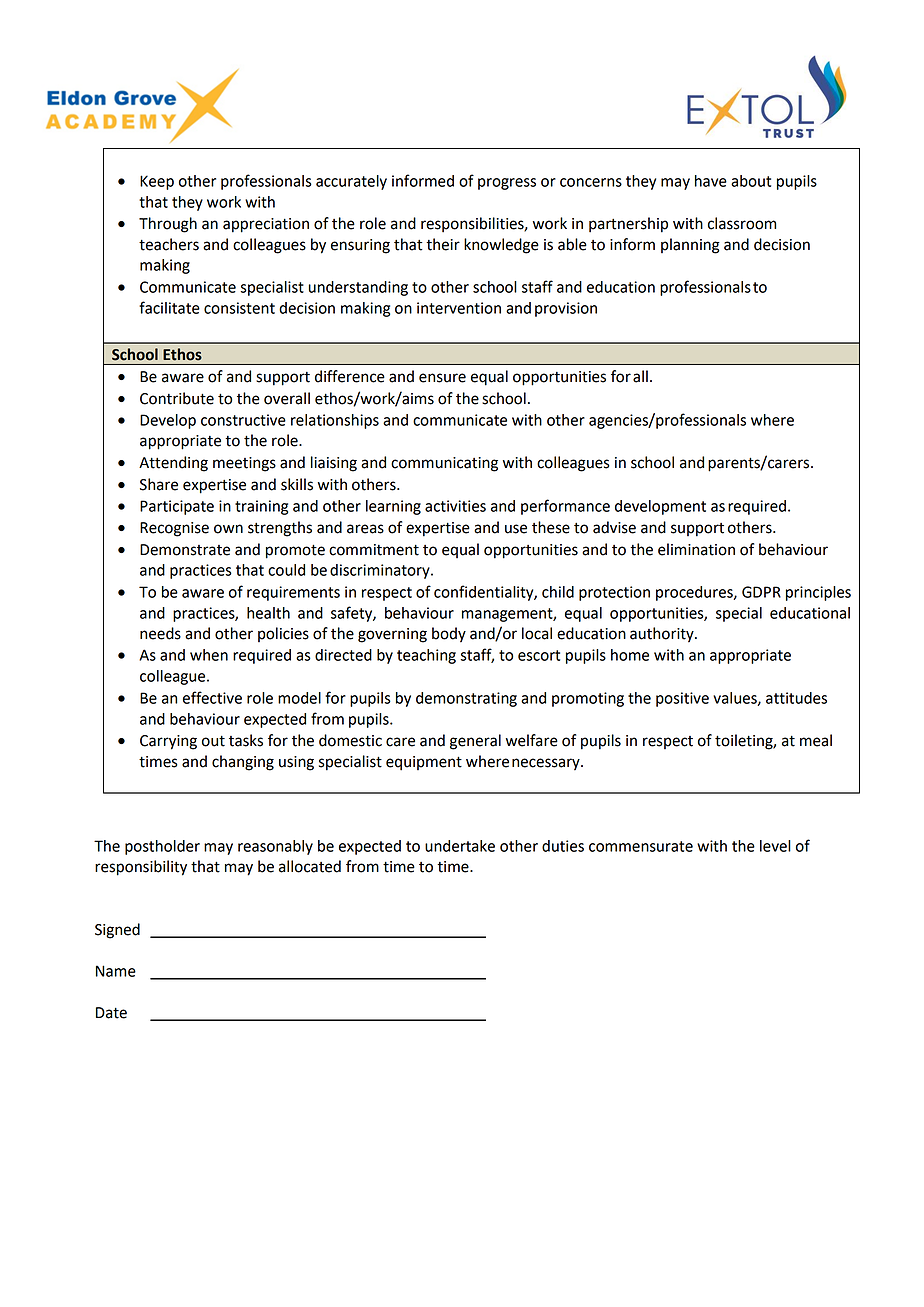  I want to click on Attending, so click(173, 464).
